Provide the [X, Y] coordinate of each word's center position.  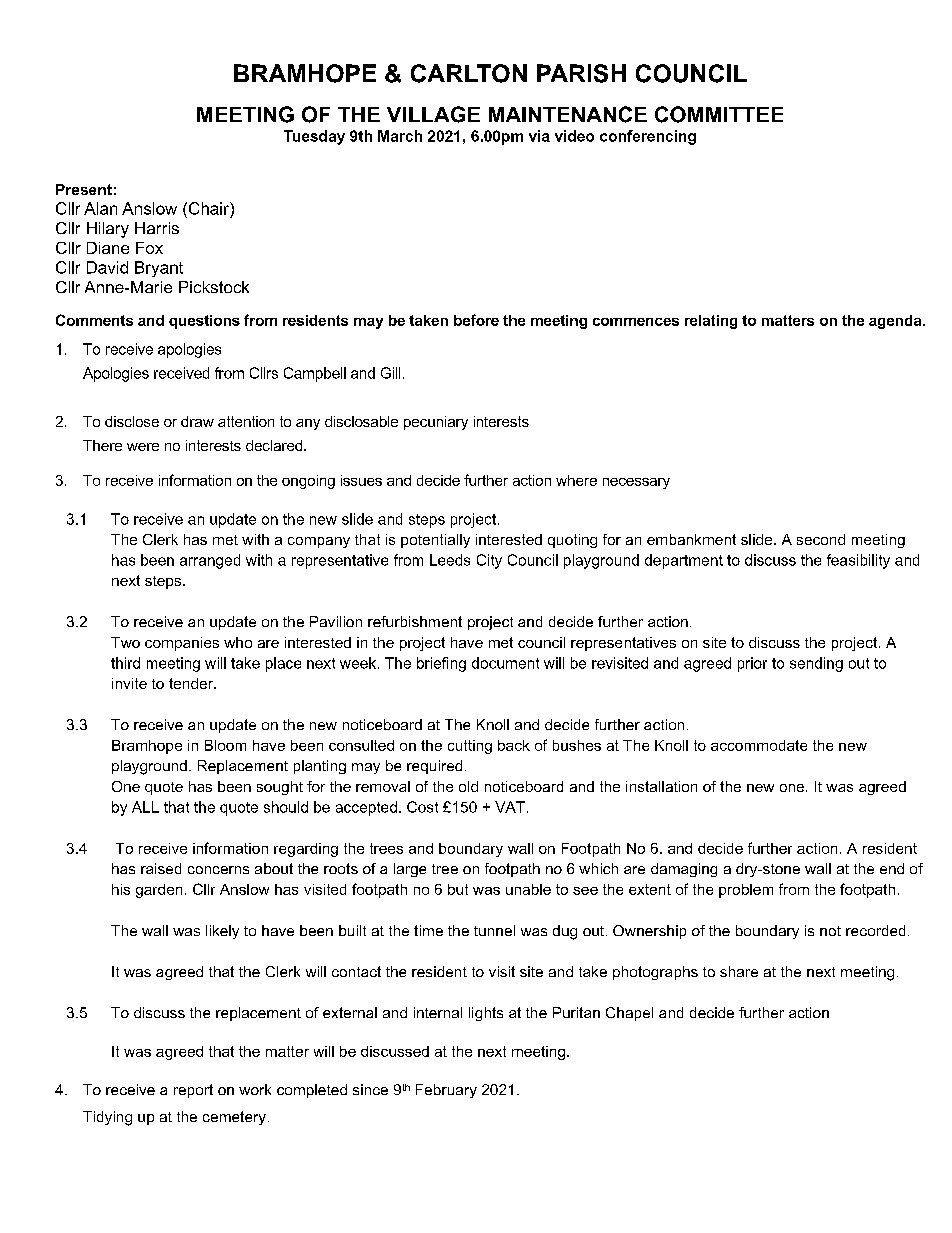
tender [192, 683]
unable [528, 889]
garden [159, 891]
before [476, 320]
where [576, 480]
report [193, 1091]
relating [711, 322]
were [143, 447]
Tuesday [314, 137]
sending [816, 664]
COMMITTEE [719, 114]
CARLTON [469, 73]
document [505, 663]
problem [746, 891]
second [821, 539]
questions [204, 322]
